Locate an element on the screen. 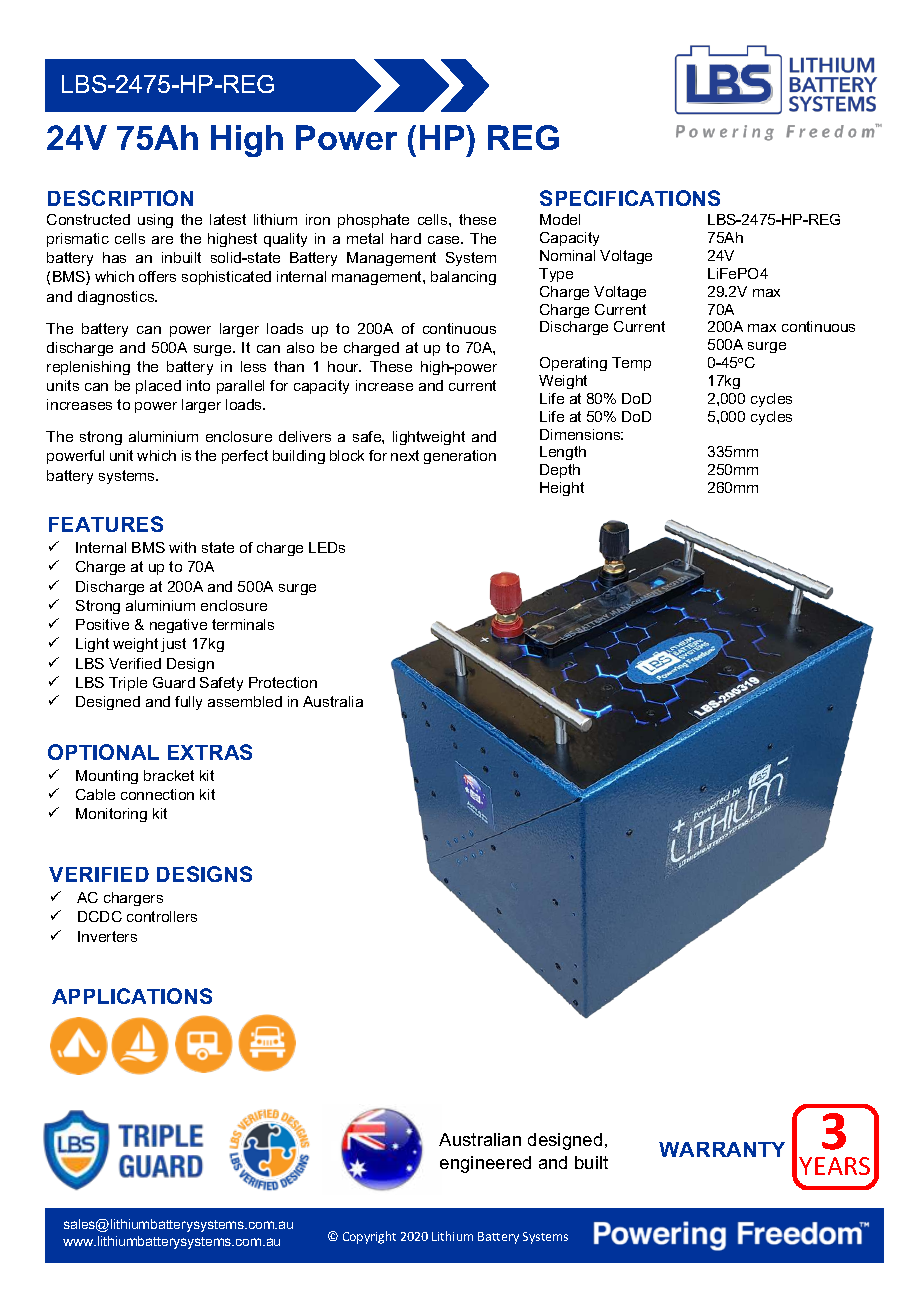 Image resolution: width=924 pixels, height=1308 pixels. EXTRAS is located at coordinates (210, 752).
